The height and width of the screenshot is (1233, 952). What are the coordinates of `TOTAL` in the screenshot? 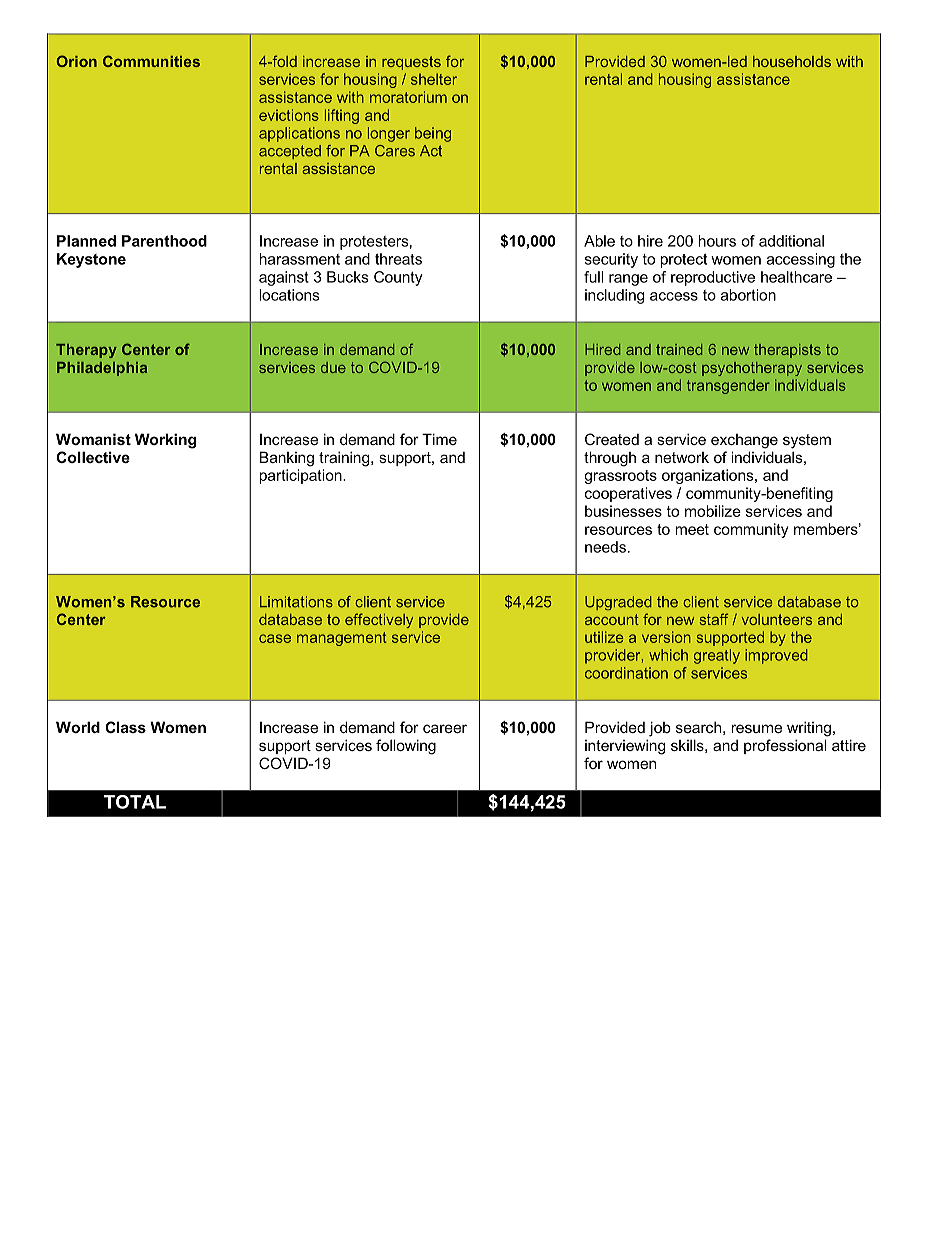 It's located at (135, 802).
